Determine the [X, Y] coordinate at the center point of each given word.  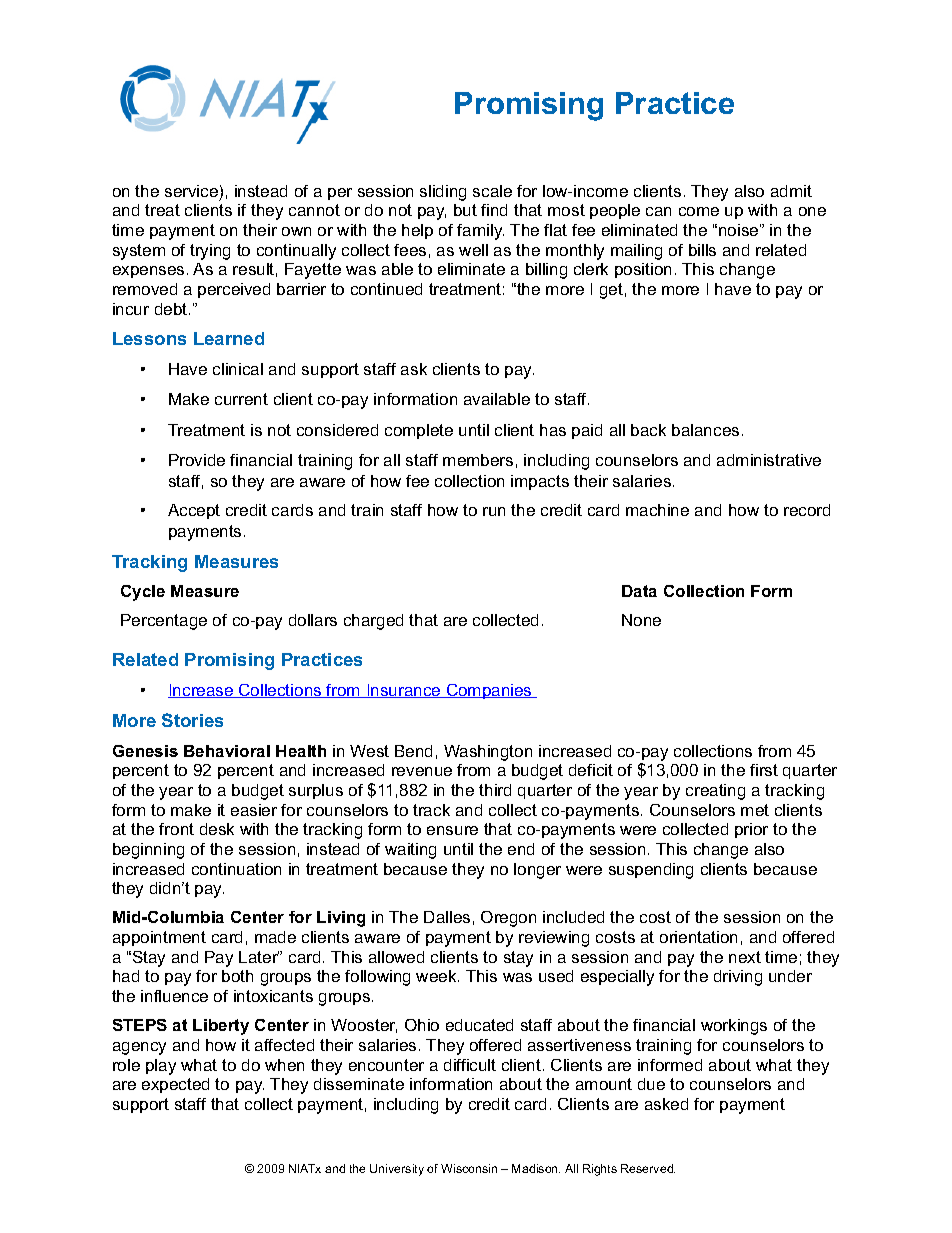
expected [175, 1085]
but [465, 210]
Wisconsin [469, 1168]
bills [702, 250]
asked [666, 1104]
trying [210, 252]
